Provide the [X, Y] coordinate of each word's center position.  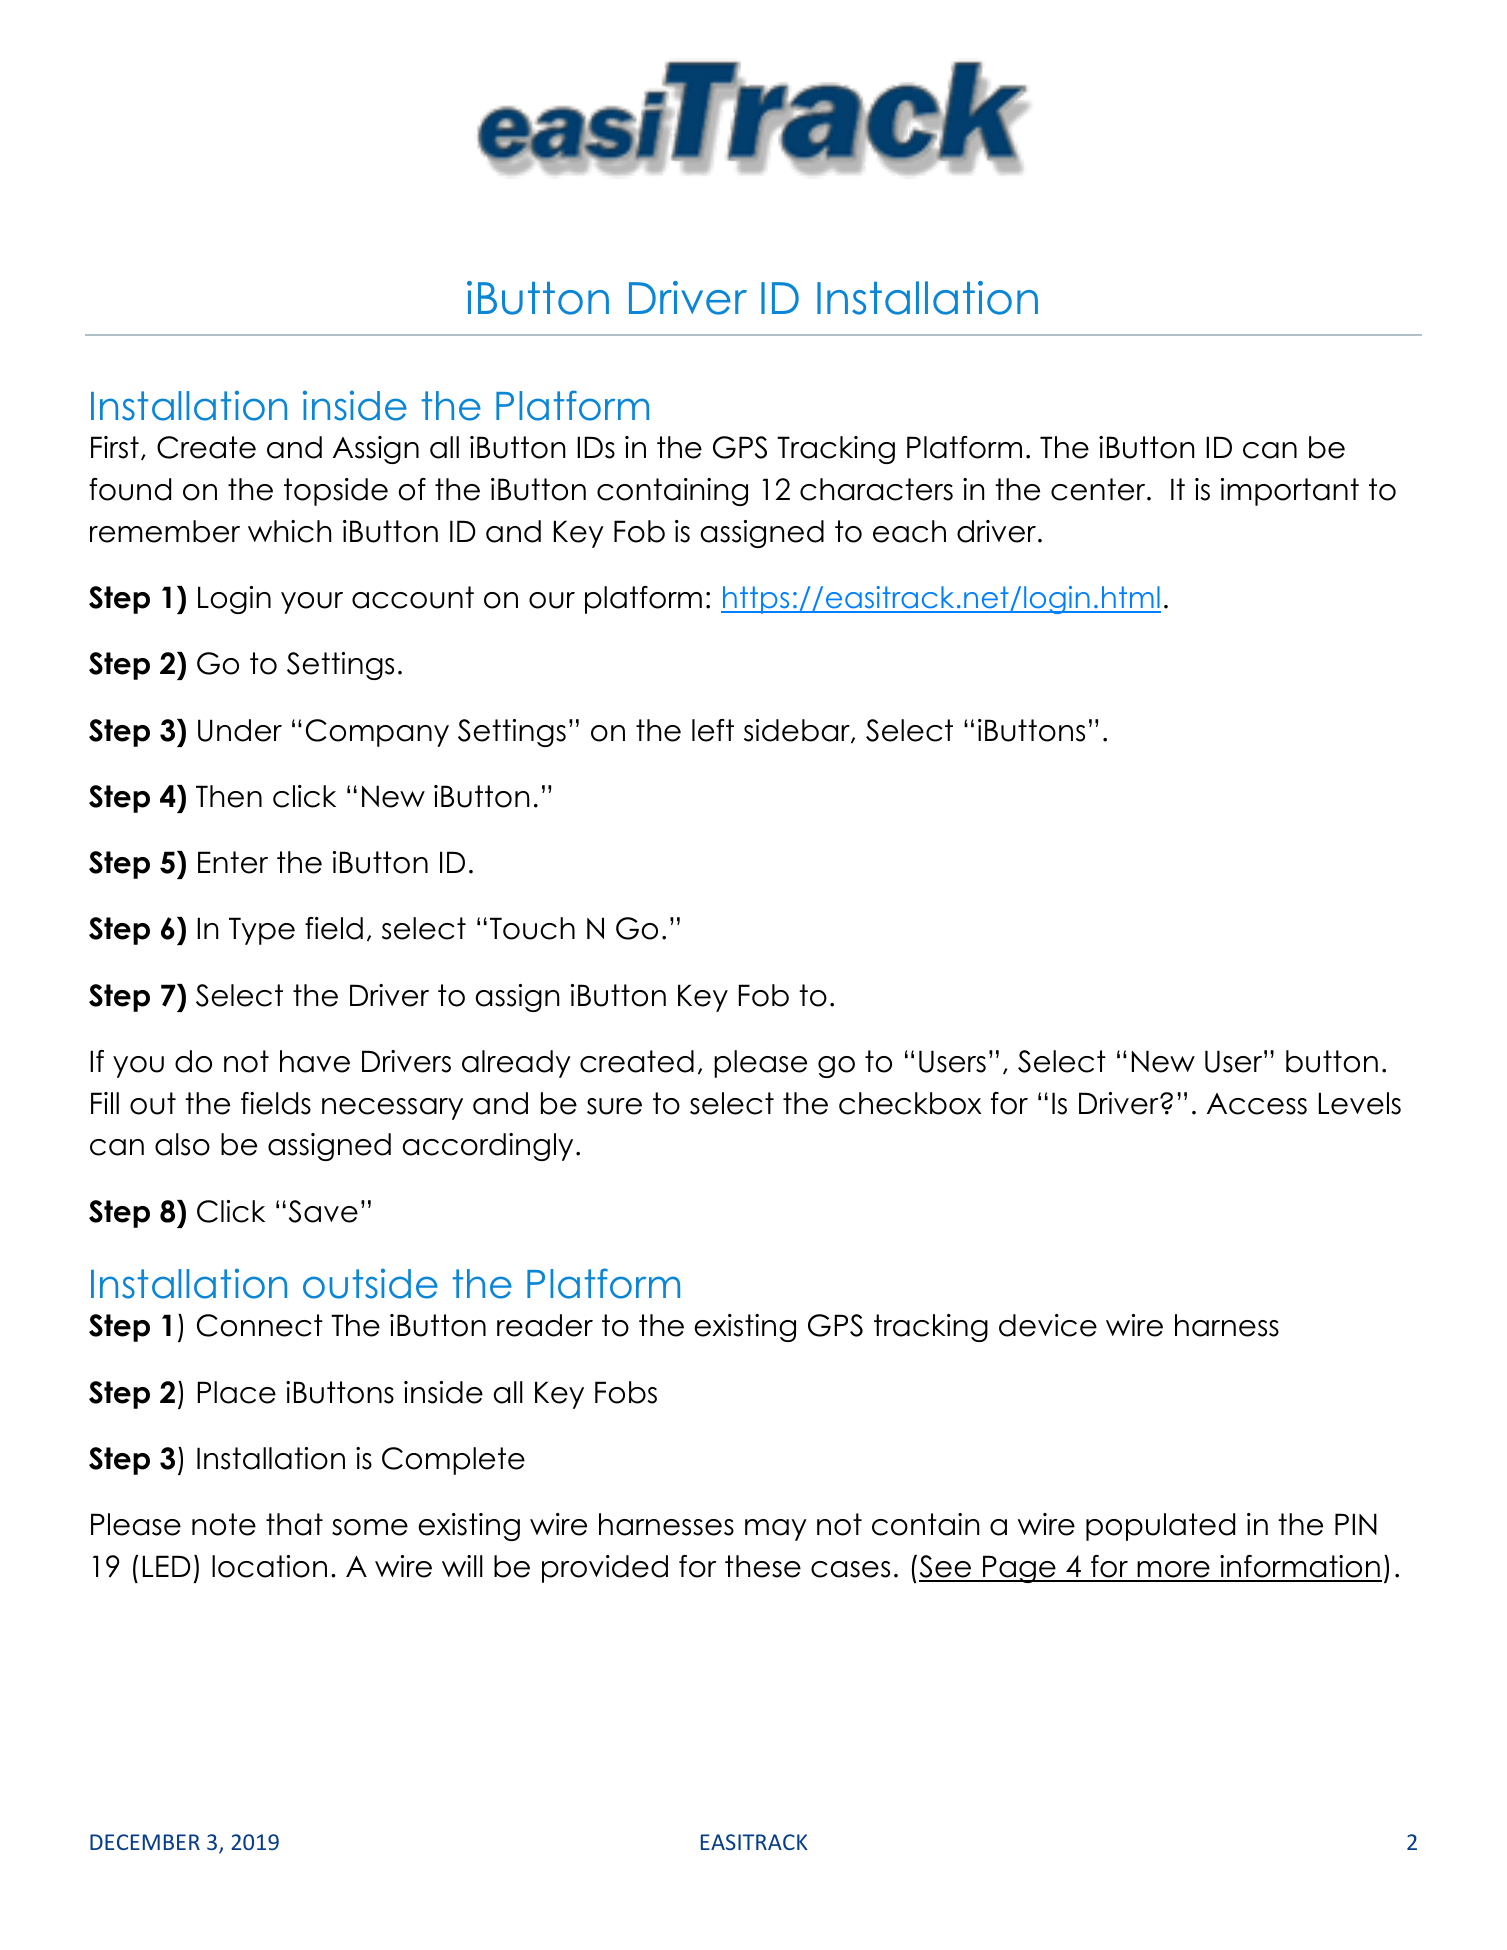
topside [336, 492]
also [182, 1144]
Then [229, 796]
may [776, 1530]
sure [614, 1106]
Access [1257, 1104]
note [224, 1524]
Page [1019, 1569]
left [713, 730]
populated [1160, 1527]
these [763, 1566]
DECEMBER [145, 1842]
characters [876, 489]
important [1290, 492]
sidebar [798, 731]
